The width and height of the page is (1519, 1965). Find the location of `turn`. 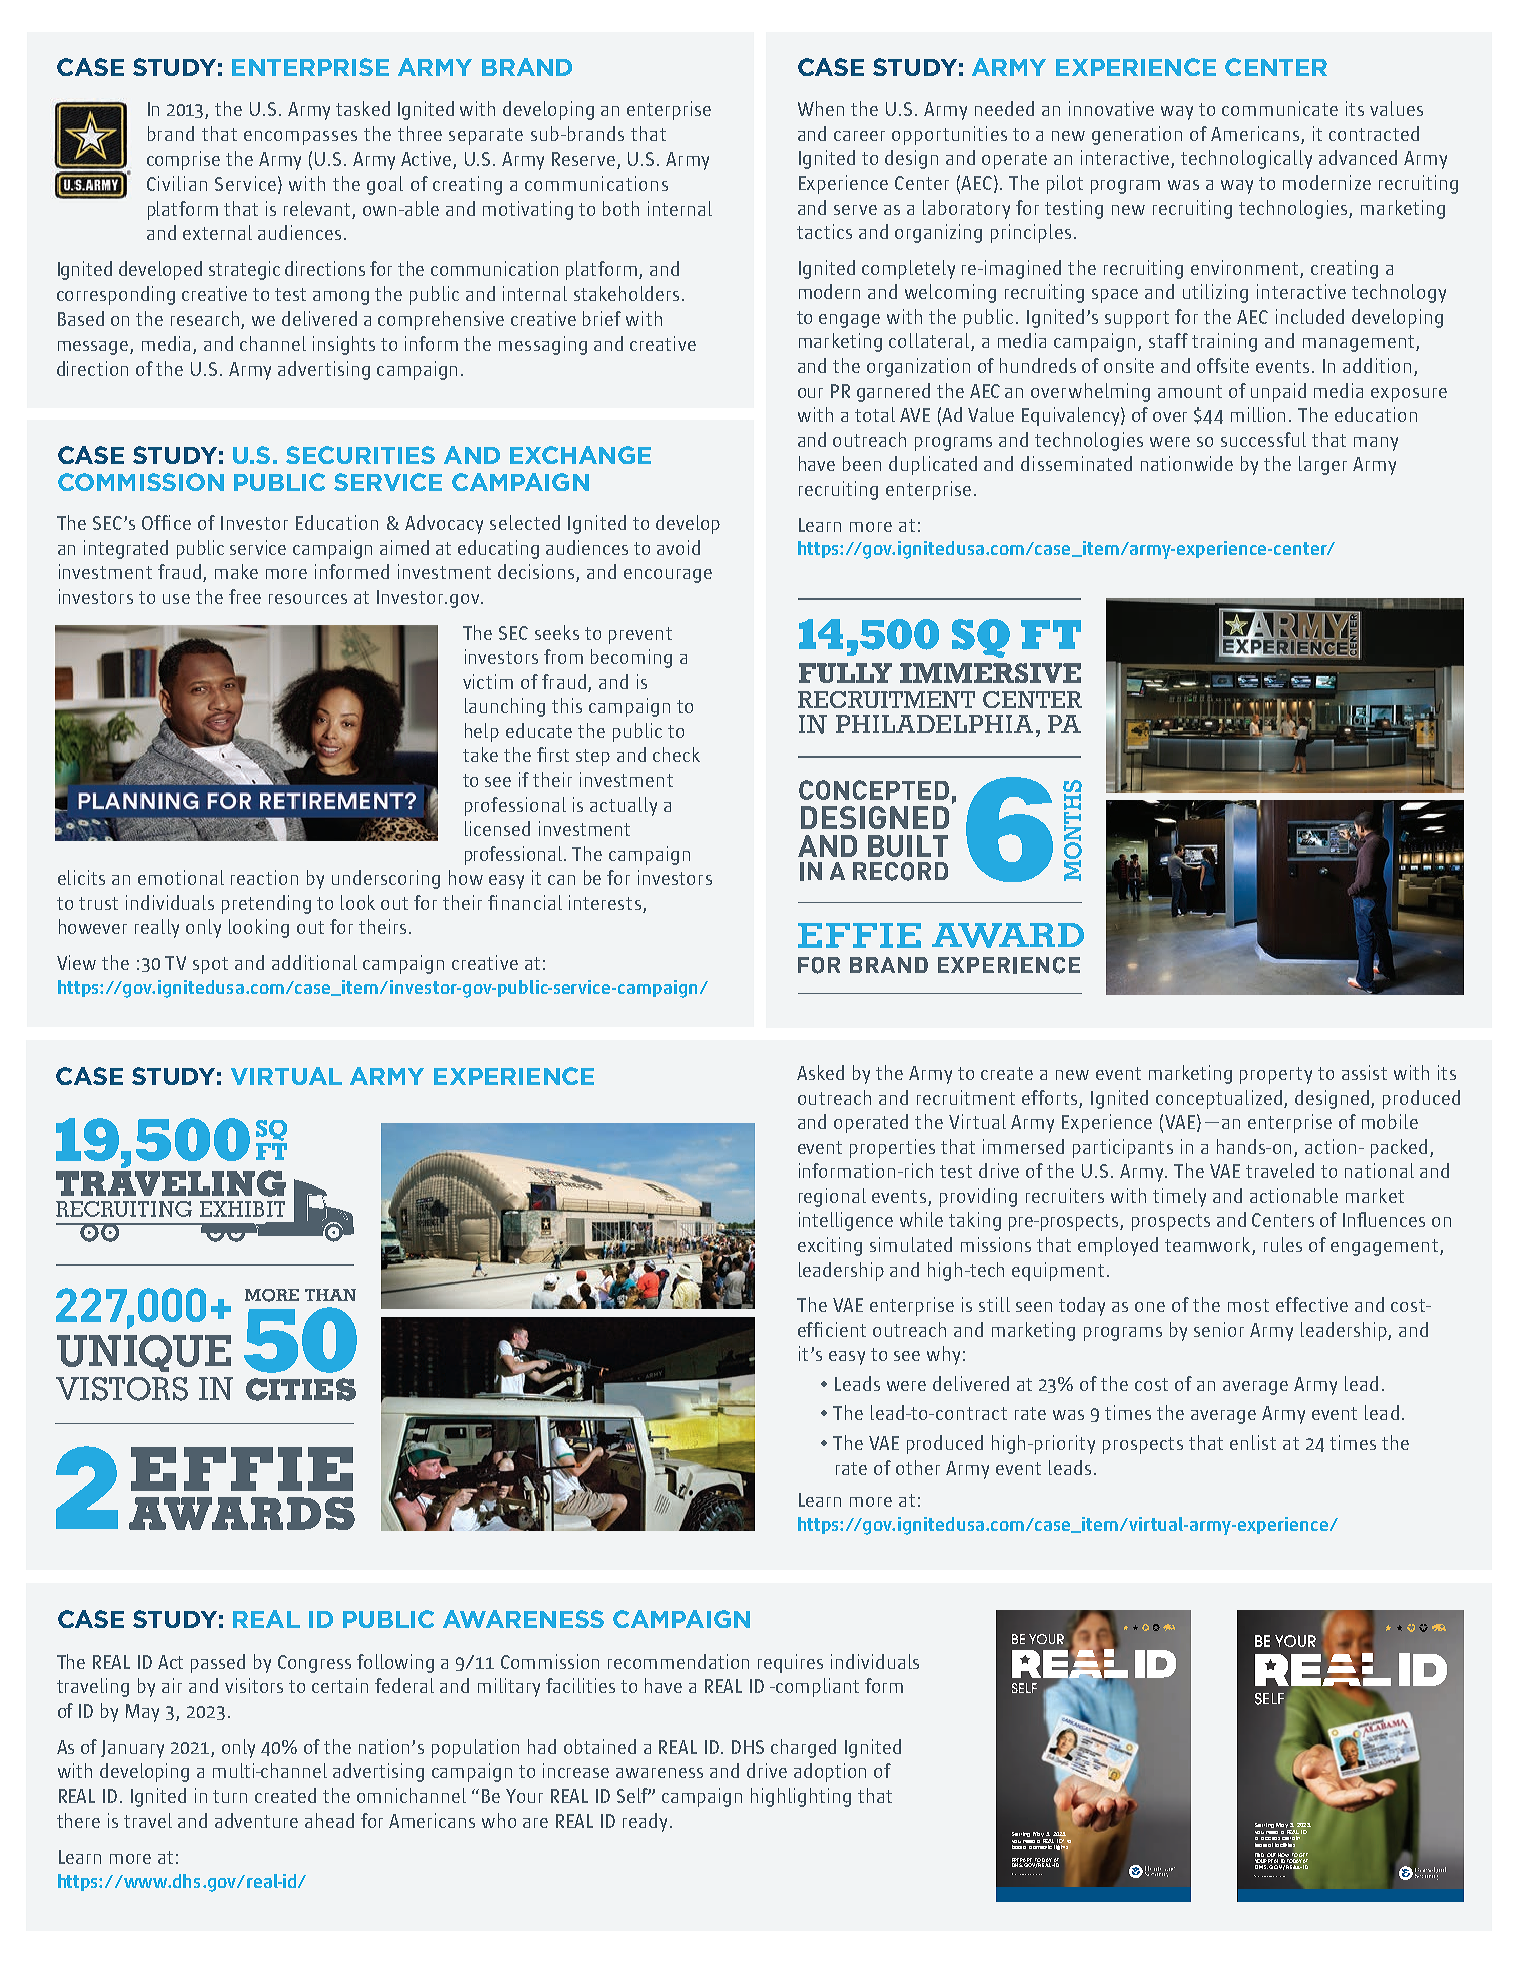

turn is located at coordinates (230, 1796).
